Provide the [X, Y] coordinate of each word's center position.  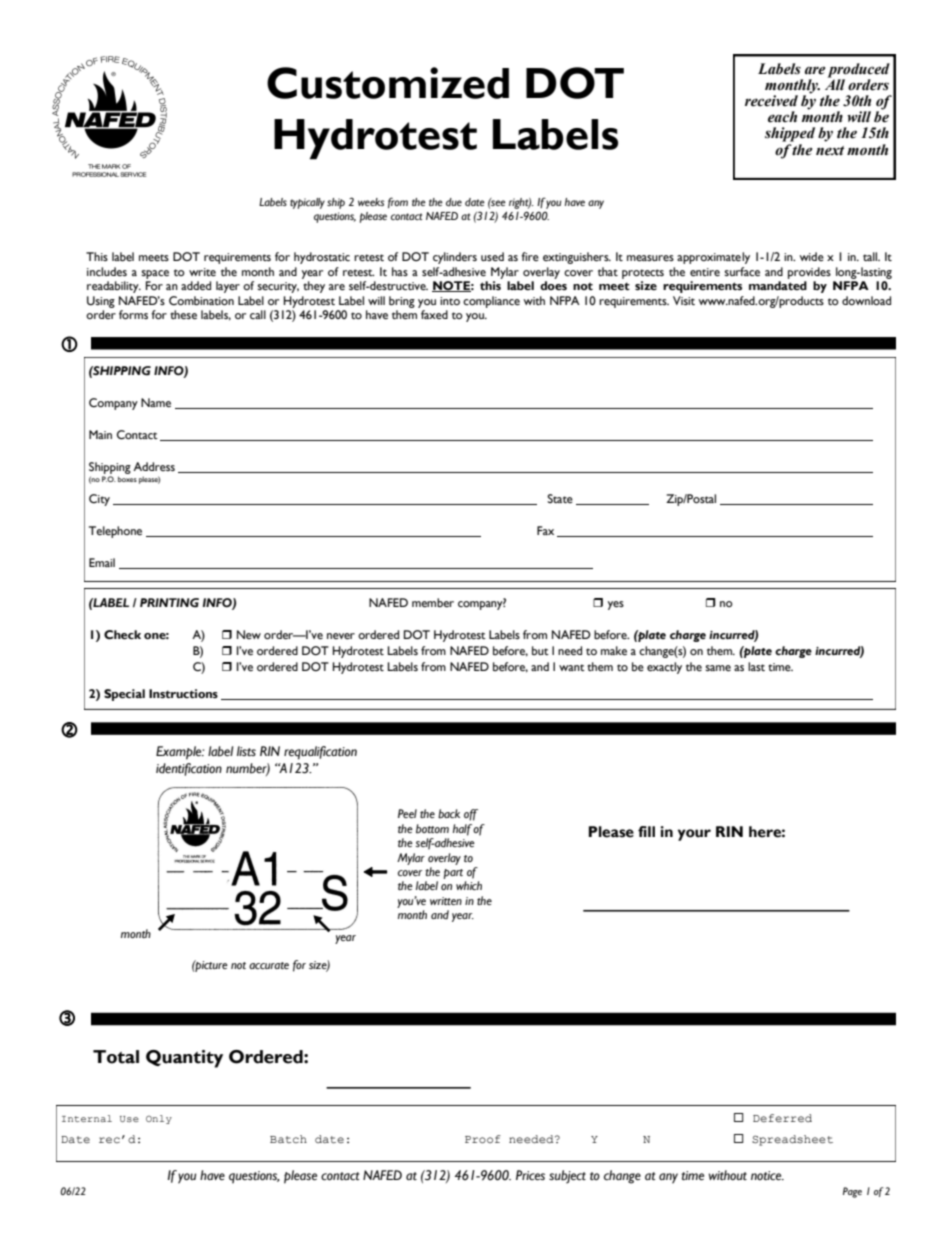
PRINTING [169, 603]
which [469, 885]
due [454, 202]
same [718, 668]
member [433, 603]
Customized [388, 83]
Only [159, 1119]
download [866, 301]
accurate [269, 965]
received [771, 101]
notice [767, 1176]
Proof [483, 1139]
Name [156, 403]
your [694, 835]
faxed [434, 314]
